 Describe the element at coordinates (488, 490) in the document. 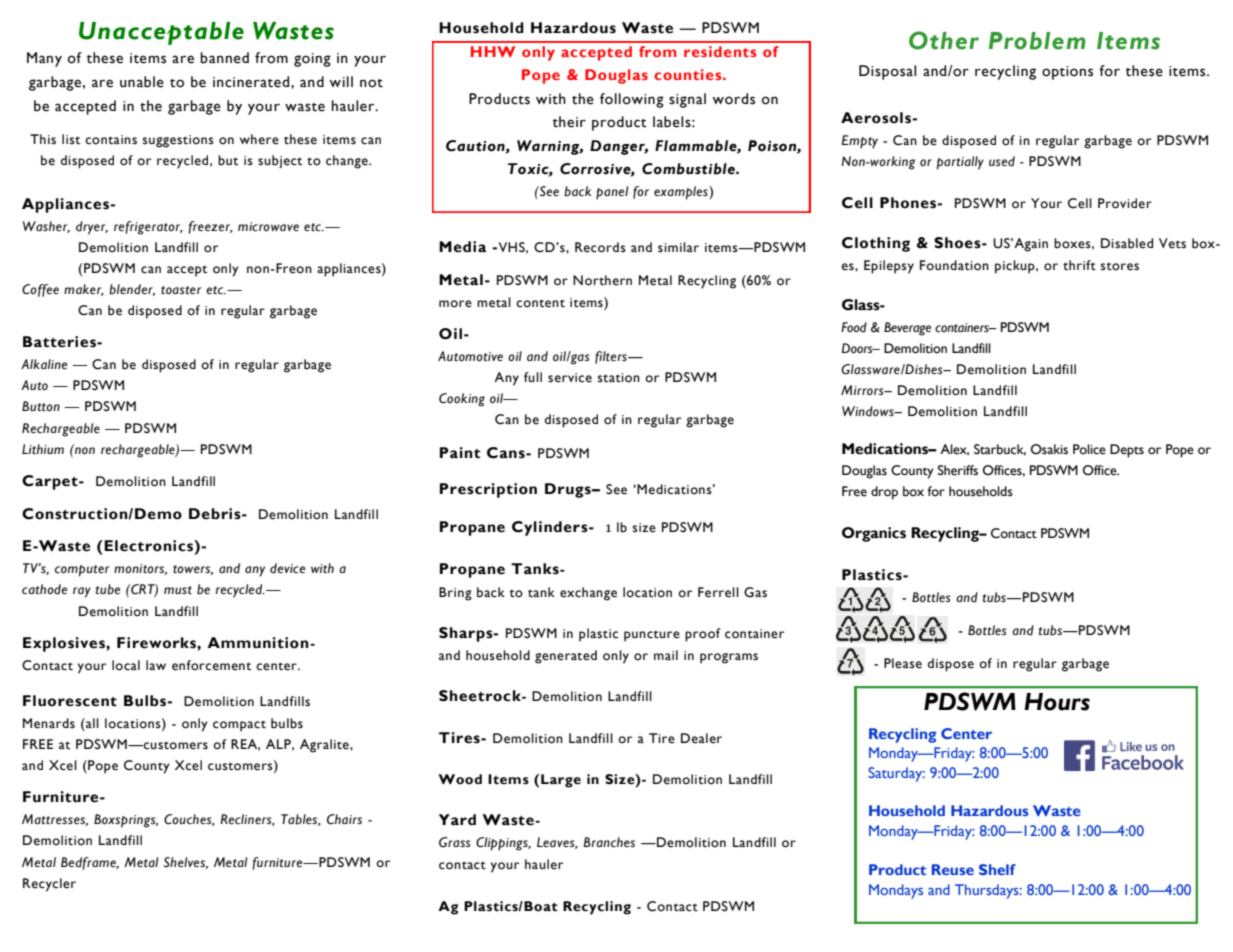

I see `Prescription` at that location.
